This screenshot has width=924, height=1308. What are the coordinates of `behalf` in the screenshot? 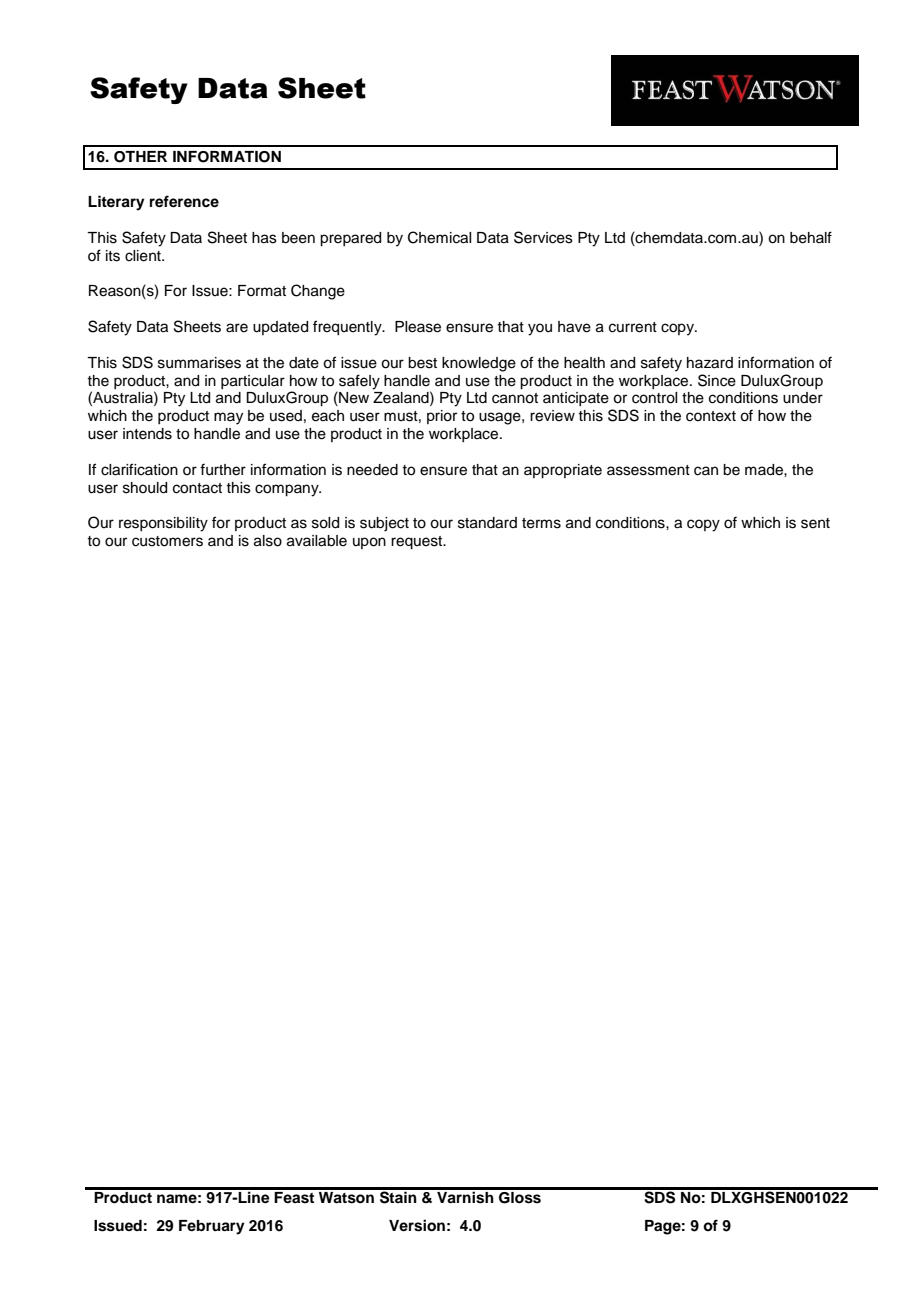 It's located at (811, 237).
